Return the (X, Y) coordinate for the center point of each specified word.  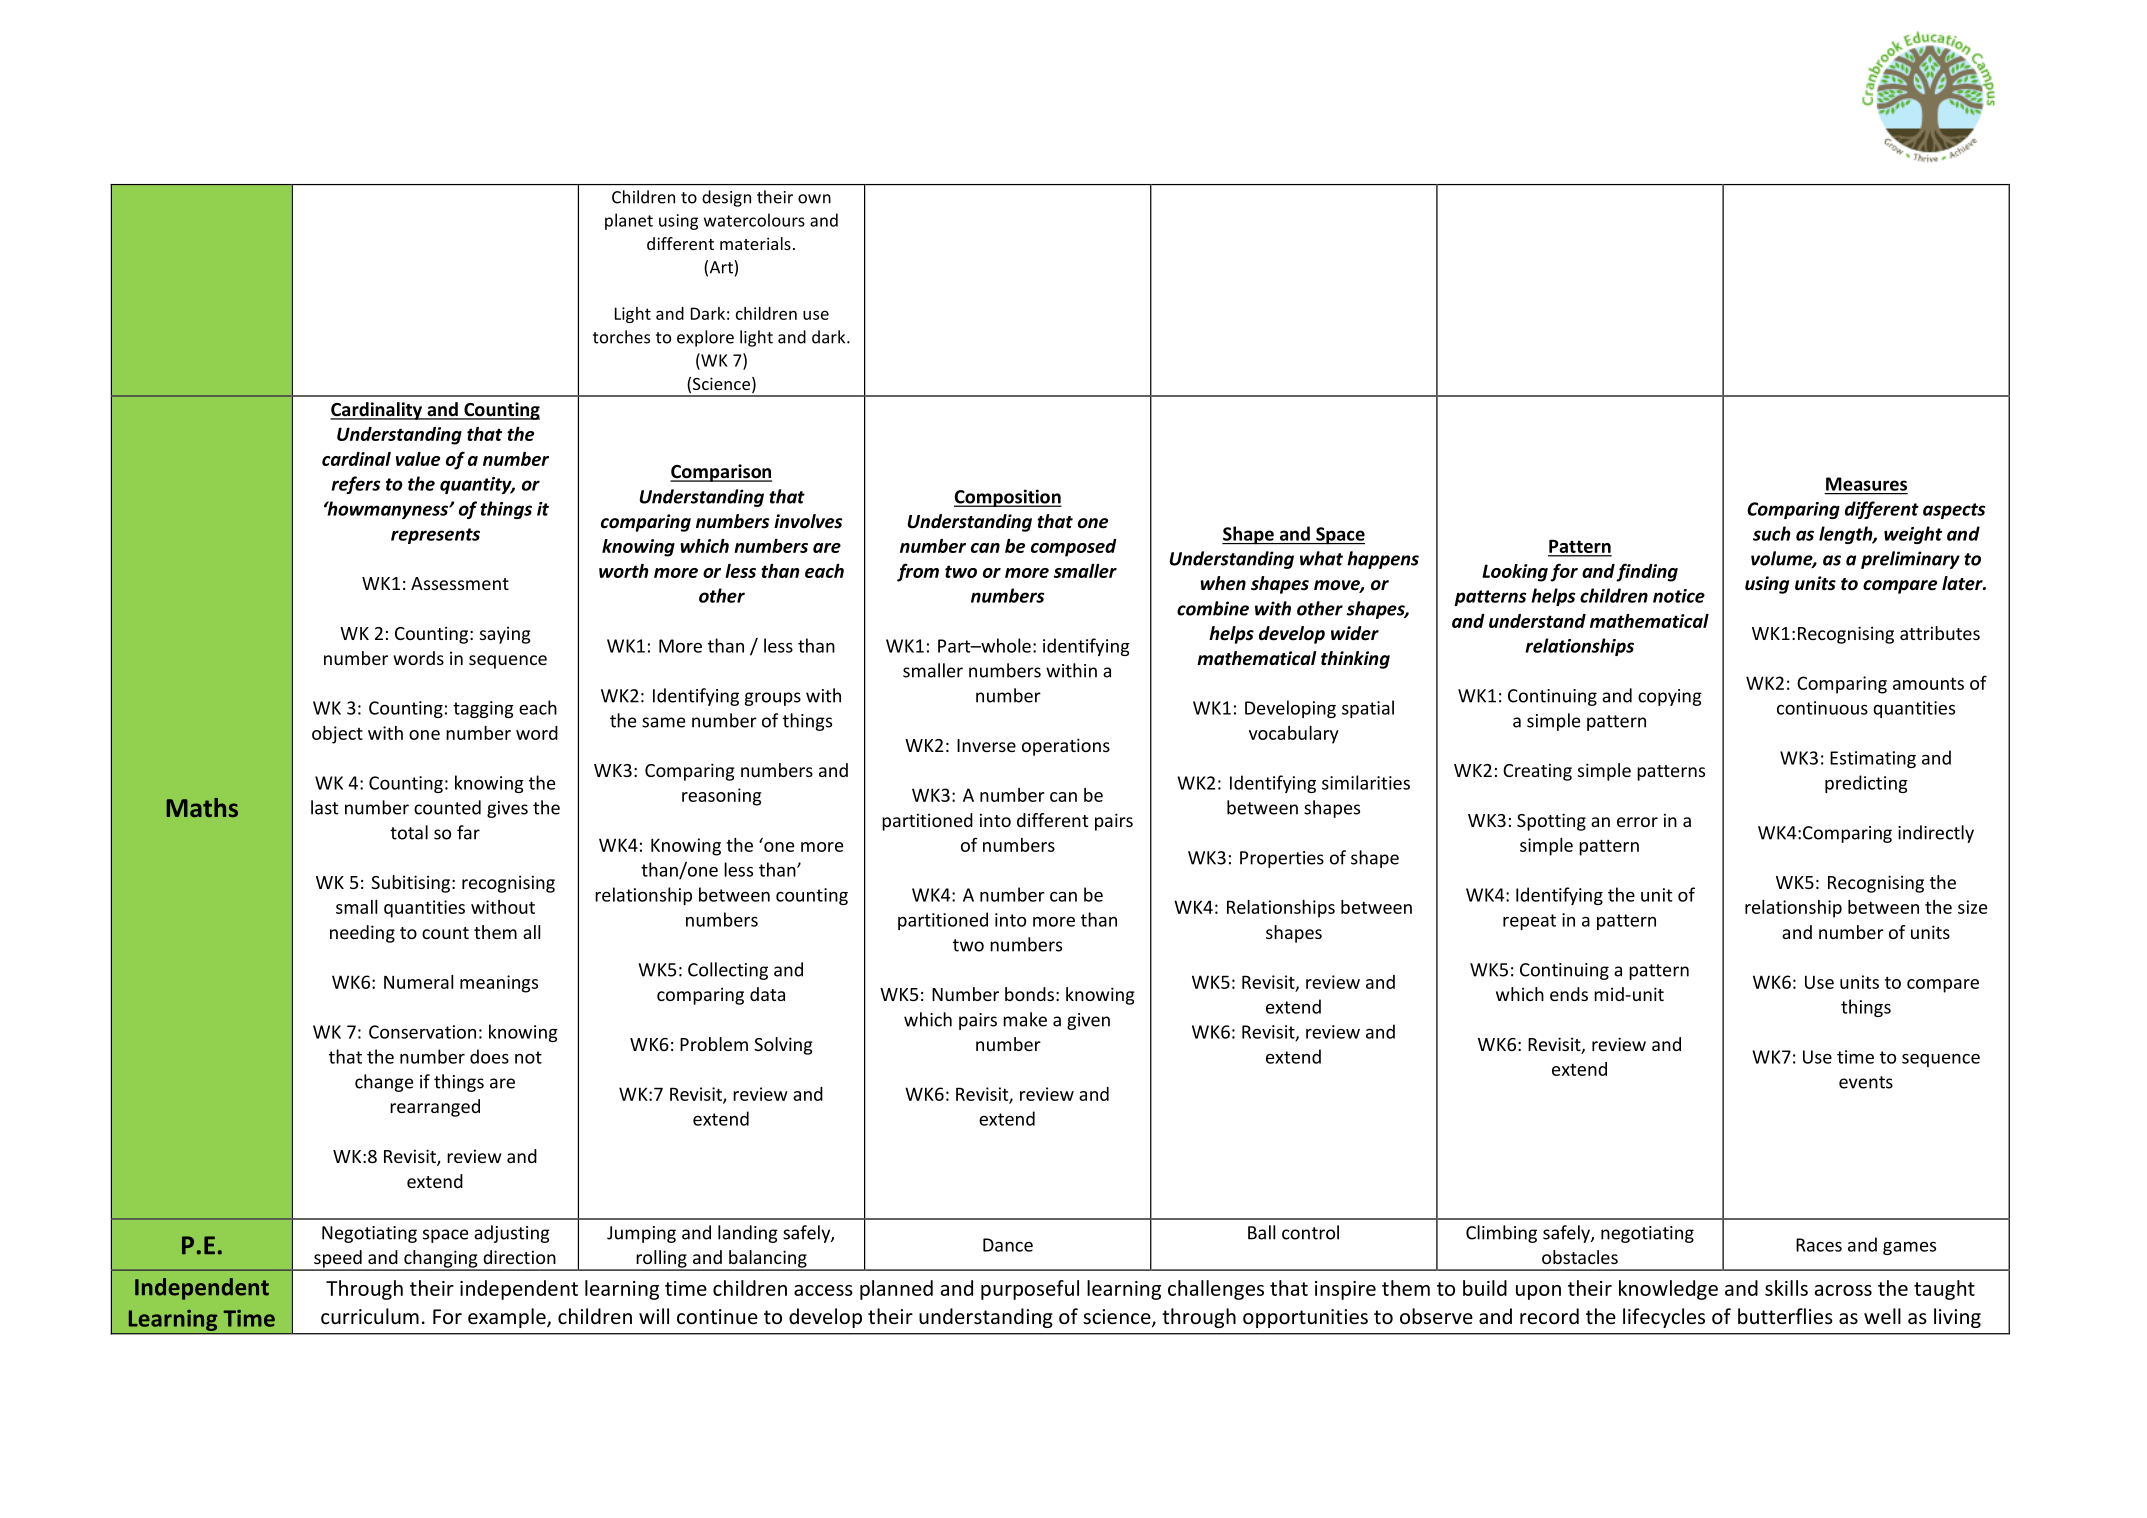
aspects (1954, 511)
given (1088, 1021)
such (1772, 533)
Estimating (1873, 759)
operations (1066, 747)
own (814, 199)
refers (355, 485)
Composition (1008, 498)
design (726, 198)
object (337, 735)
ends (1569, 994)
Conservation (422, 1032)
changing (441, 1260)
